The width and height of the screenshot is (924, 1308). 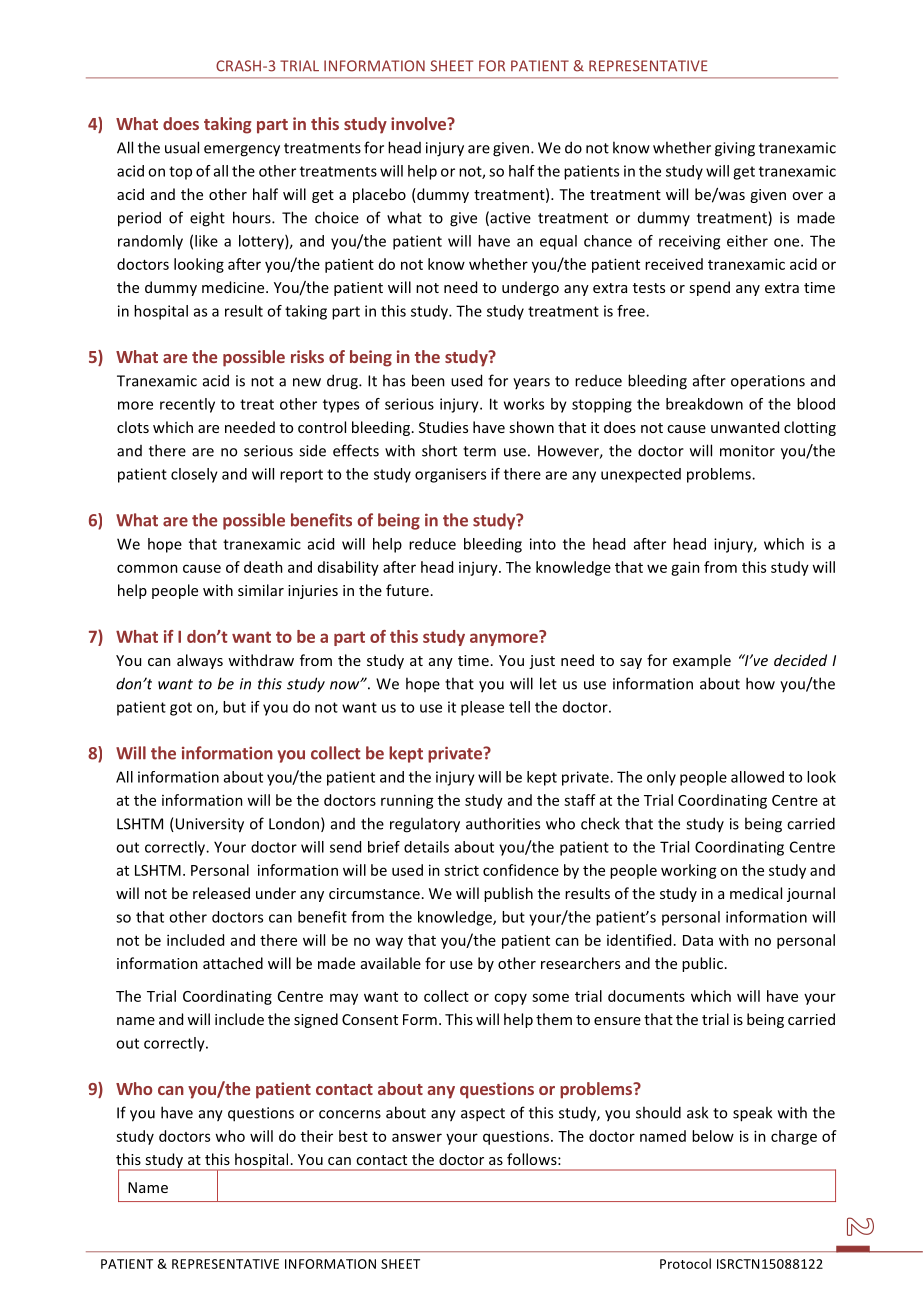 What do you see at coordinates (735, 149) in the screenshot?
I see `giving` at bounding box center [735, 149].
